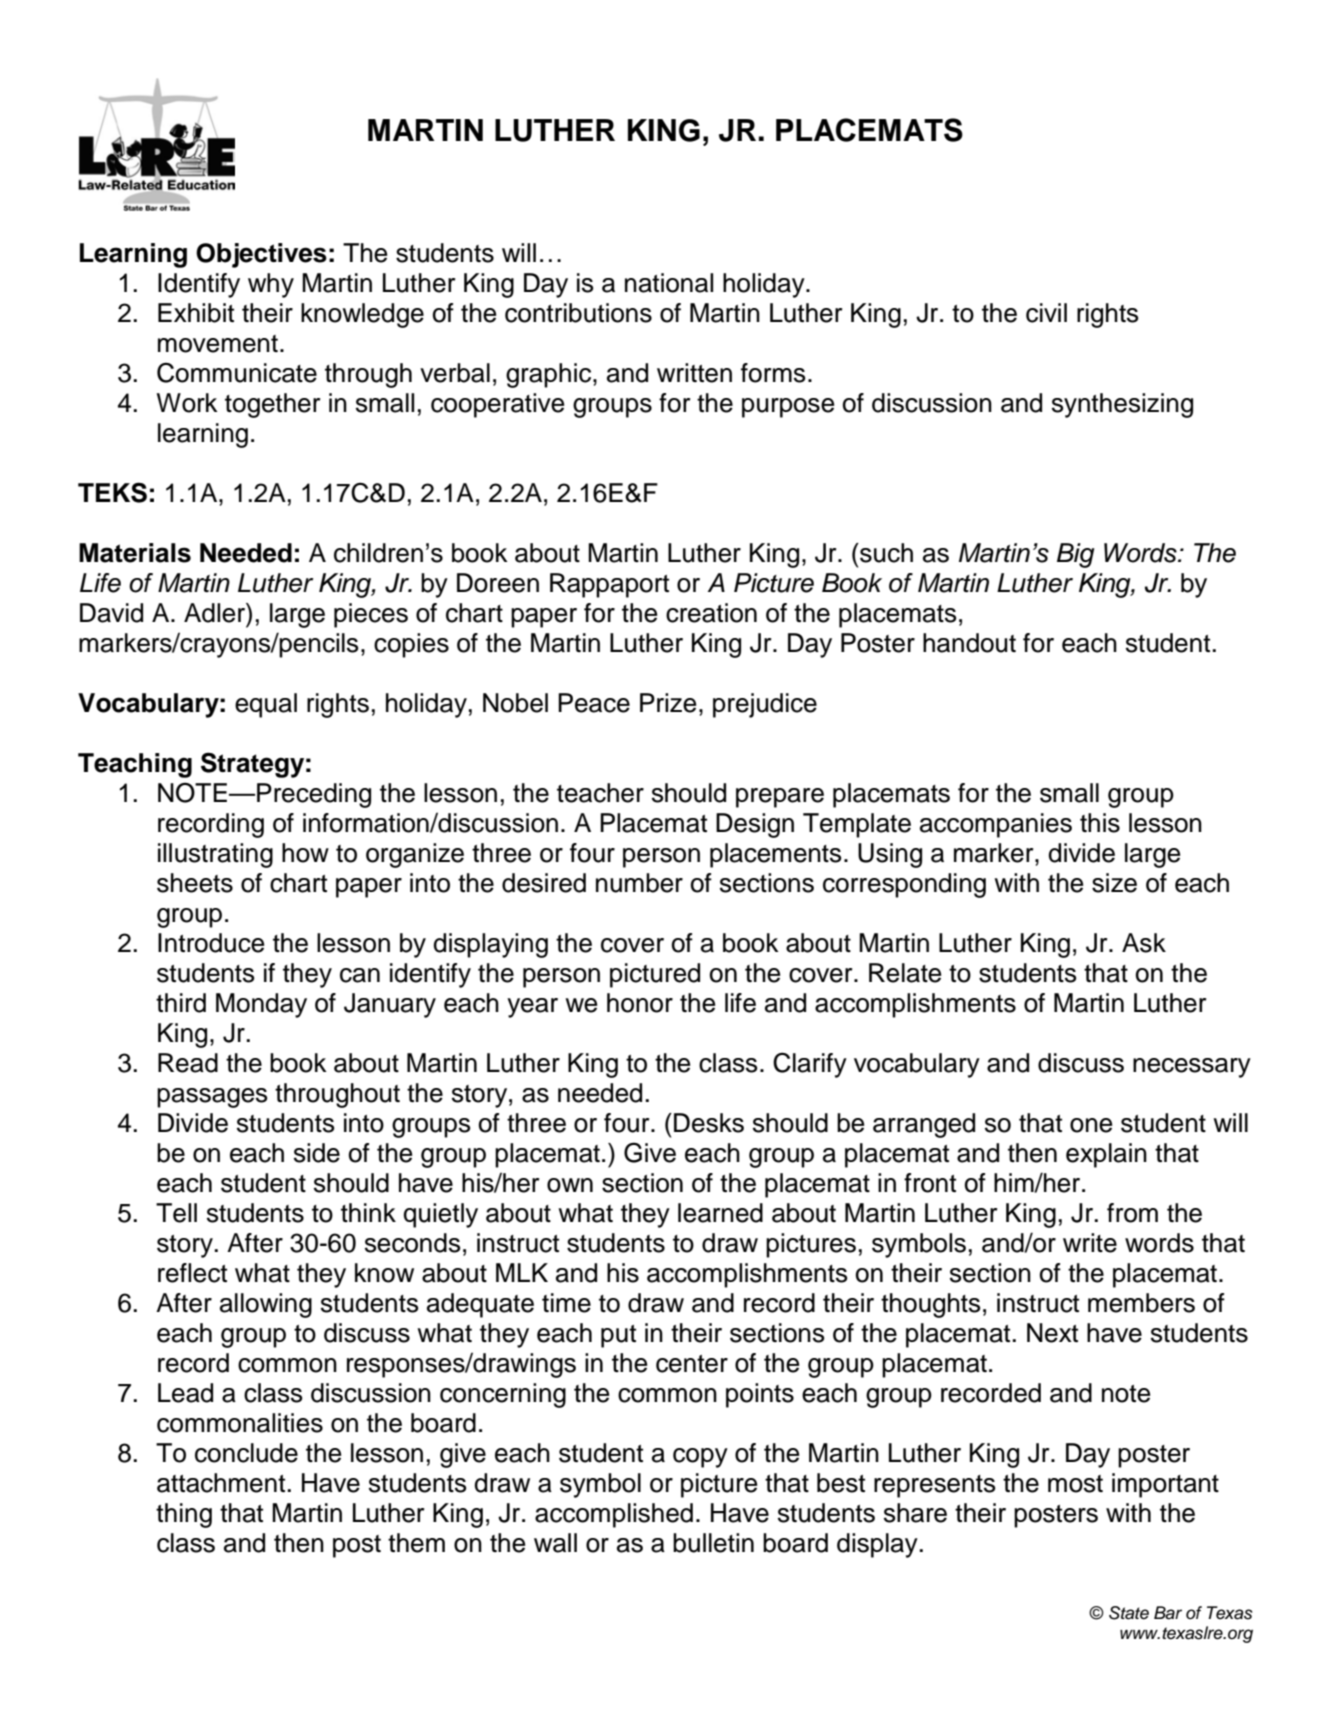 Image resolution: width=1330 pixels, height=1721 pixels. I want to click on write, so click(1090, 1243).
